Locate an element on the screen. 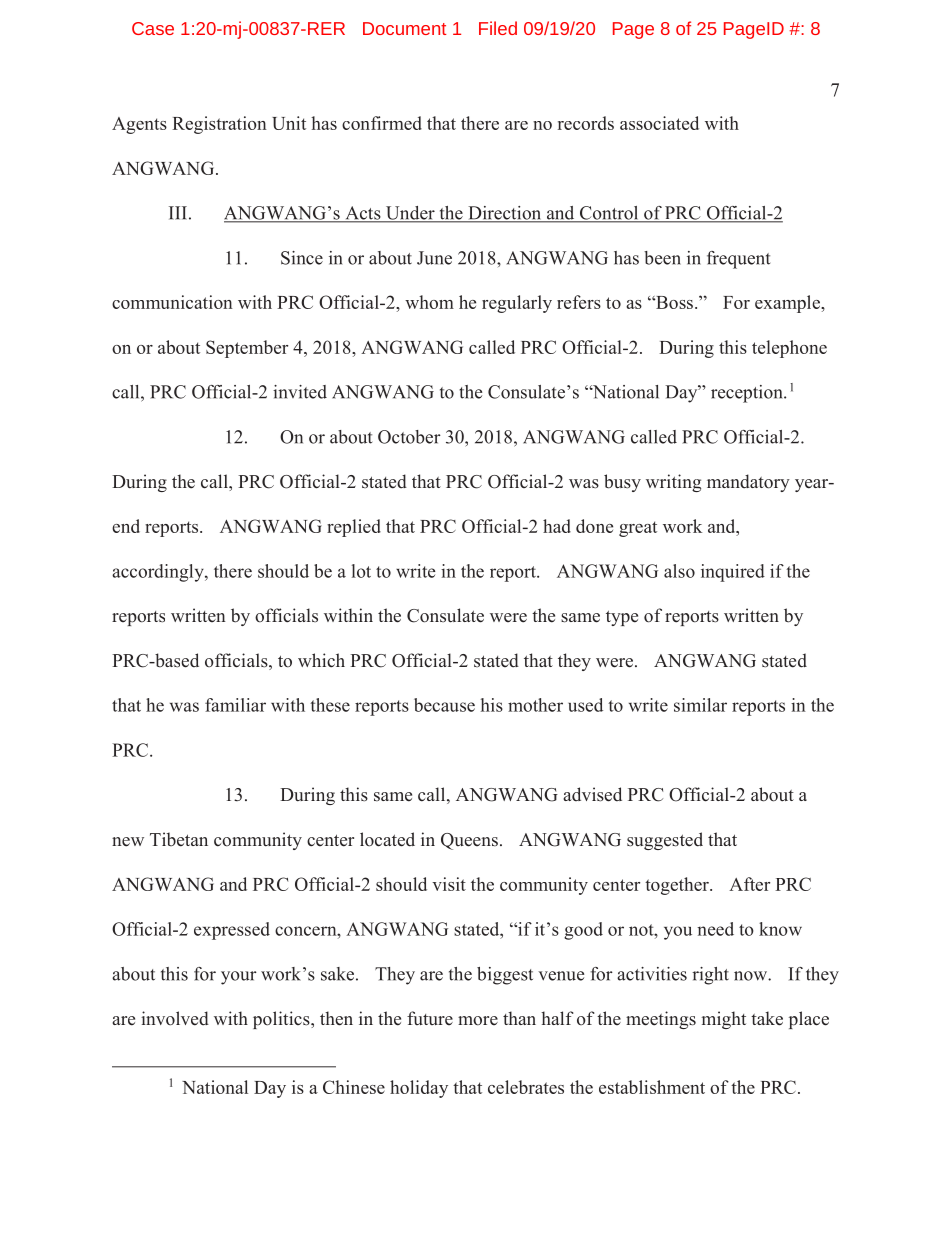  might is located at coordinates (724, 1020).
